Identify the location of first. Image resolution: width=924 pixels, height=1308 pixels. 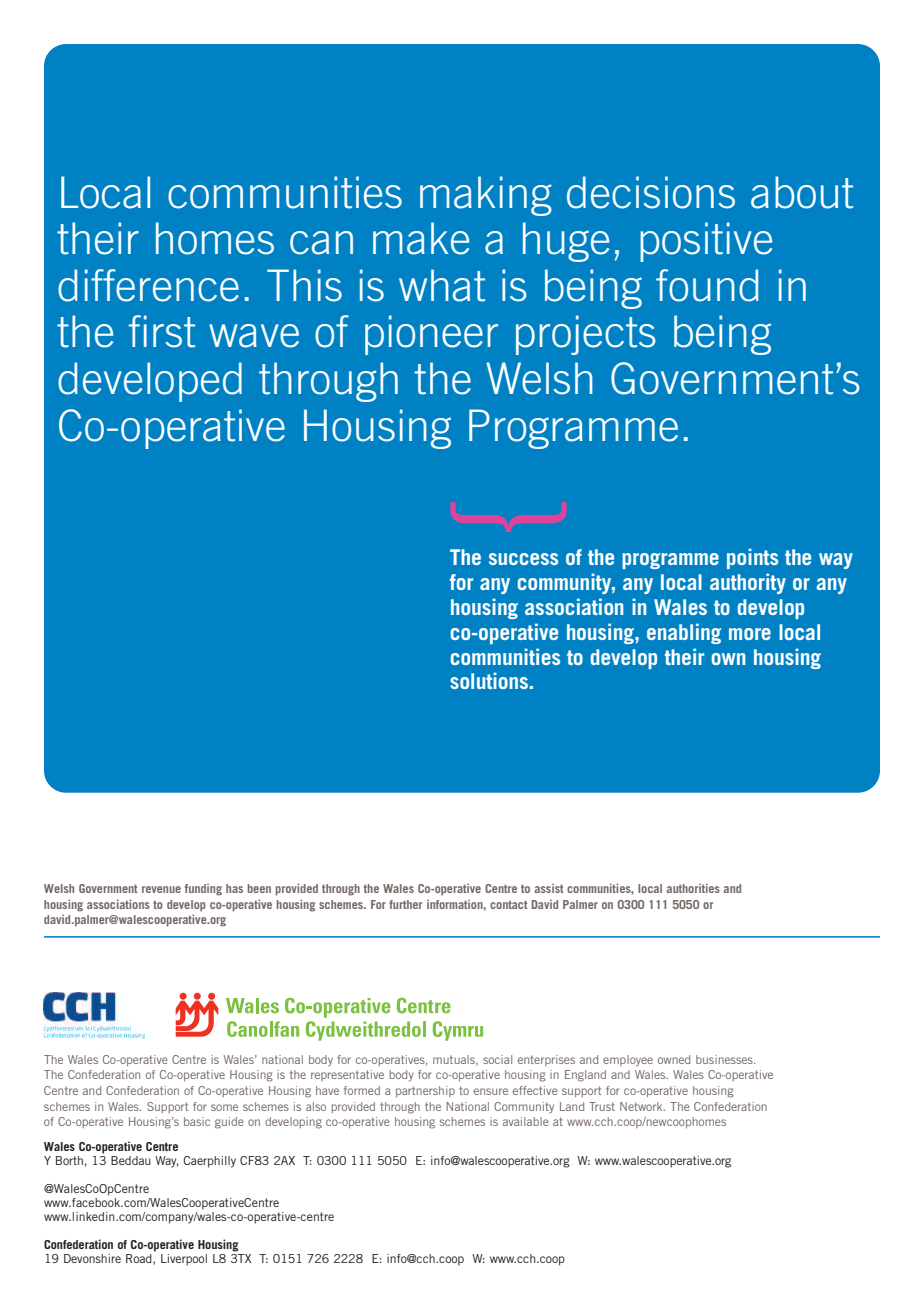
(162, 331).
